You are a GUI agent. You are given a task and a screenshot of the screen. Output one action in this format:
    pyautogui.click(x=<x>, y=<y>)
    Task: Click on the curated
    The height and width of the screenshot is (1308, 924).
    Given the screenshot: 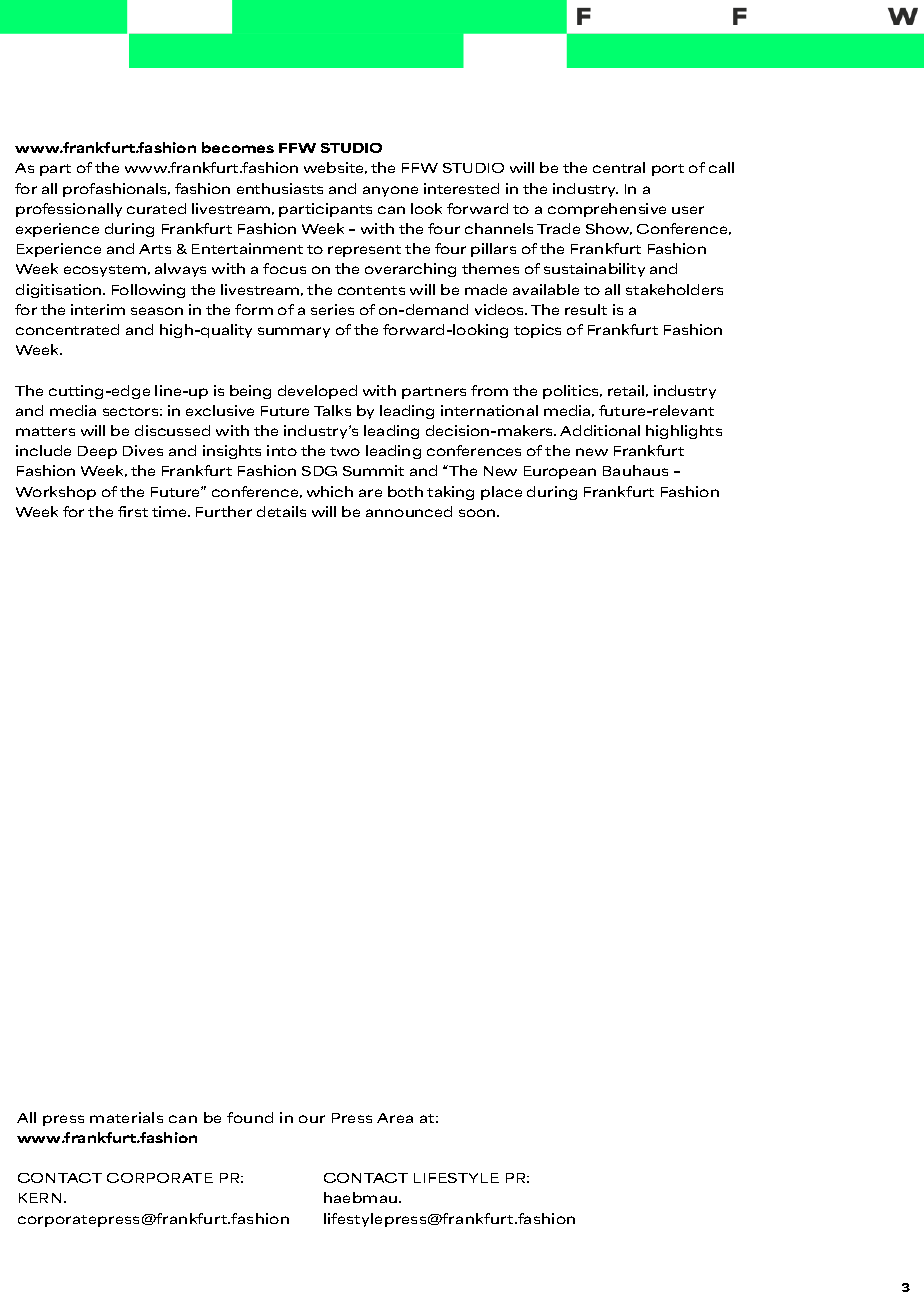 What is the action you would take?
    pyautogui.click(x=156, y=208)
